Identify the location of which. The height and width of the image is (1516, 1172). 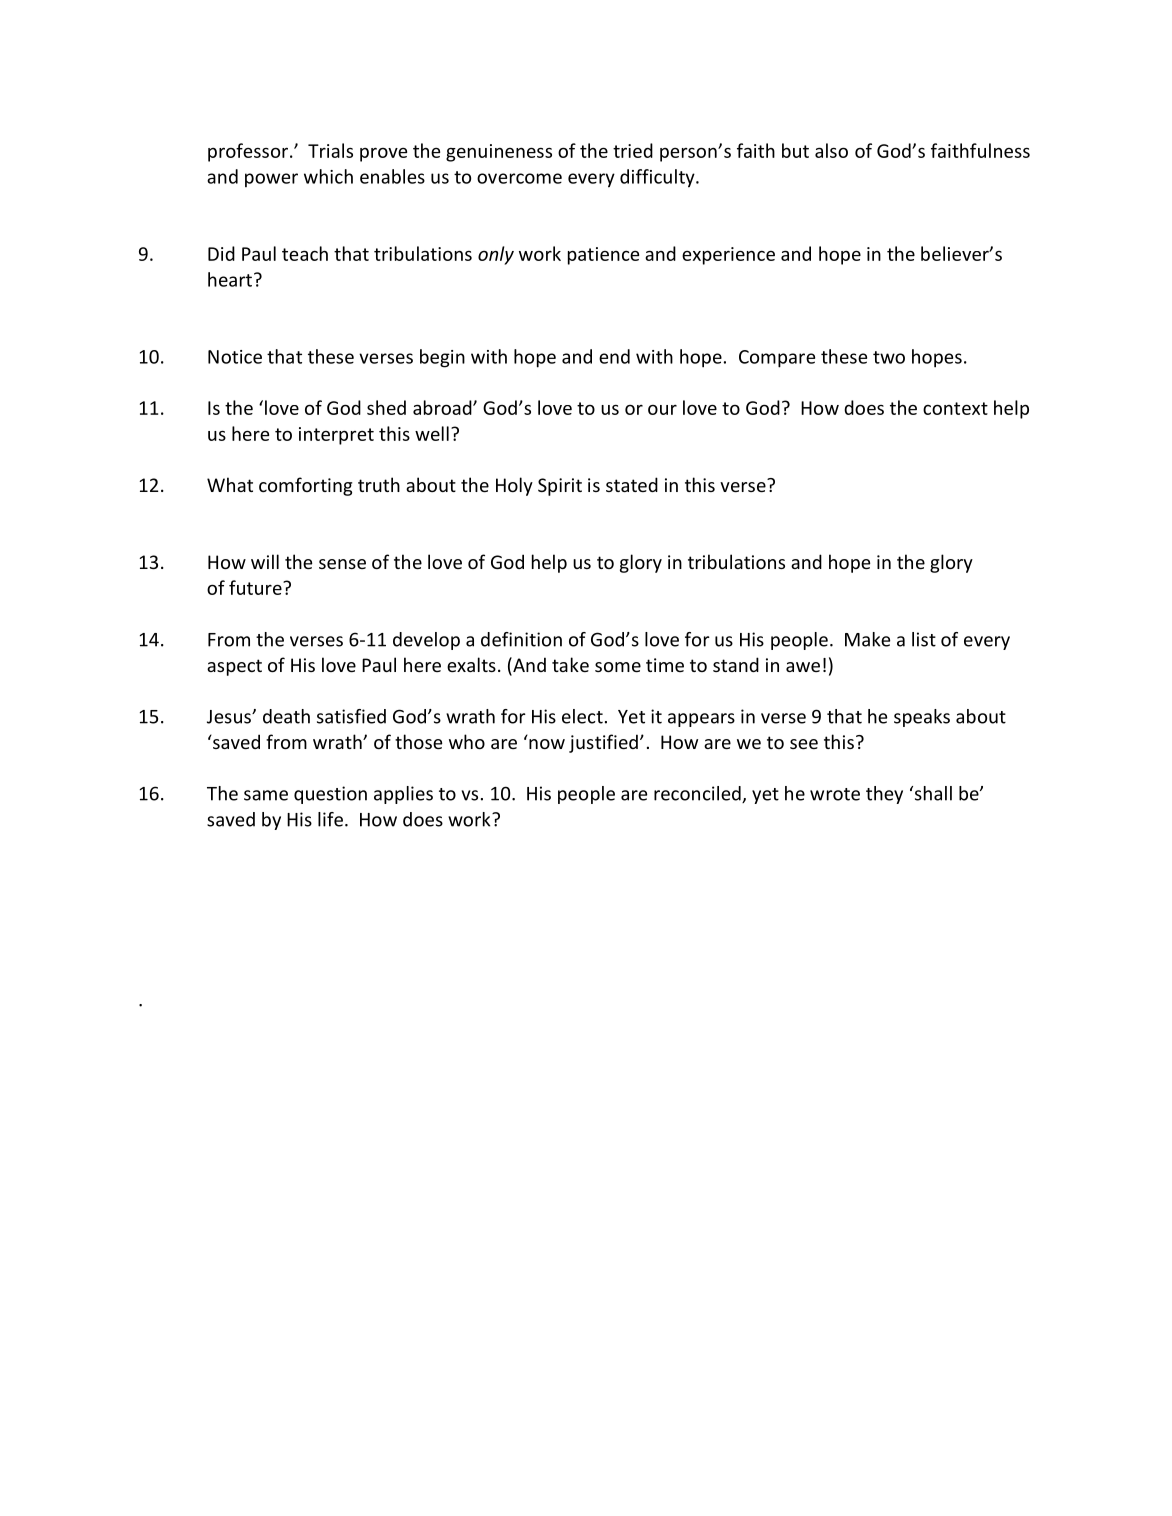
(328, 176).
